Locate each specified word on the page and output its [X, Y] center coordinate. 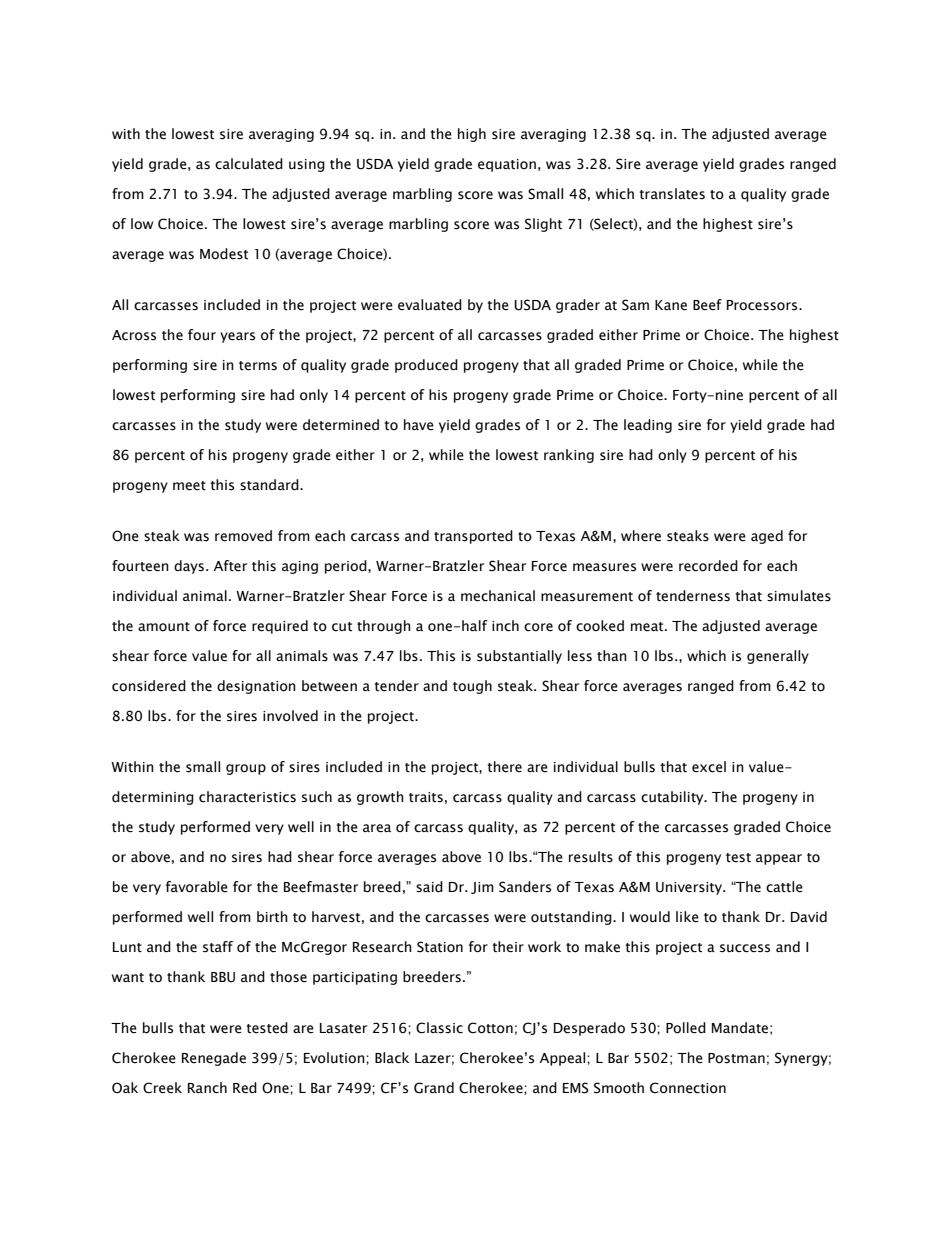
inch [505, 626]
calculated [249, 164]
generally [778, 657]
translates [672, 194]
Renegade [214, 1059]
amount [164, 627]
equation [507, 165]
